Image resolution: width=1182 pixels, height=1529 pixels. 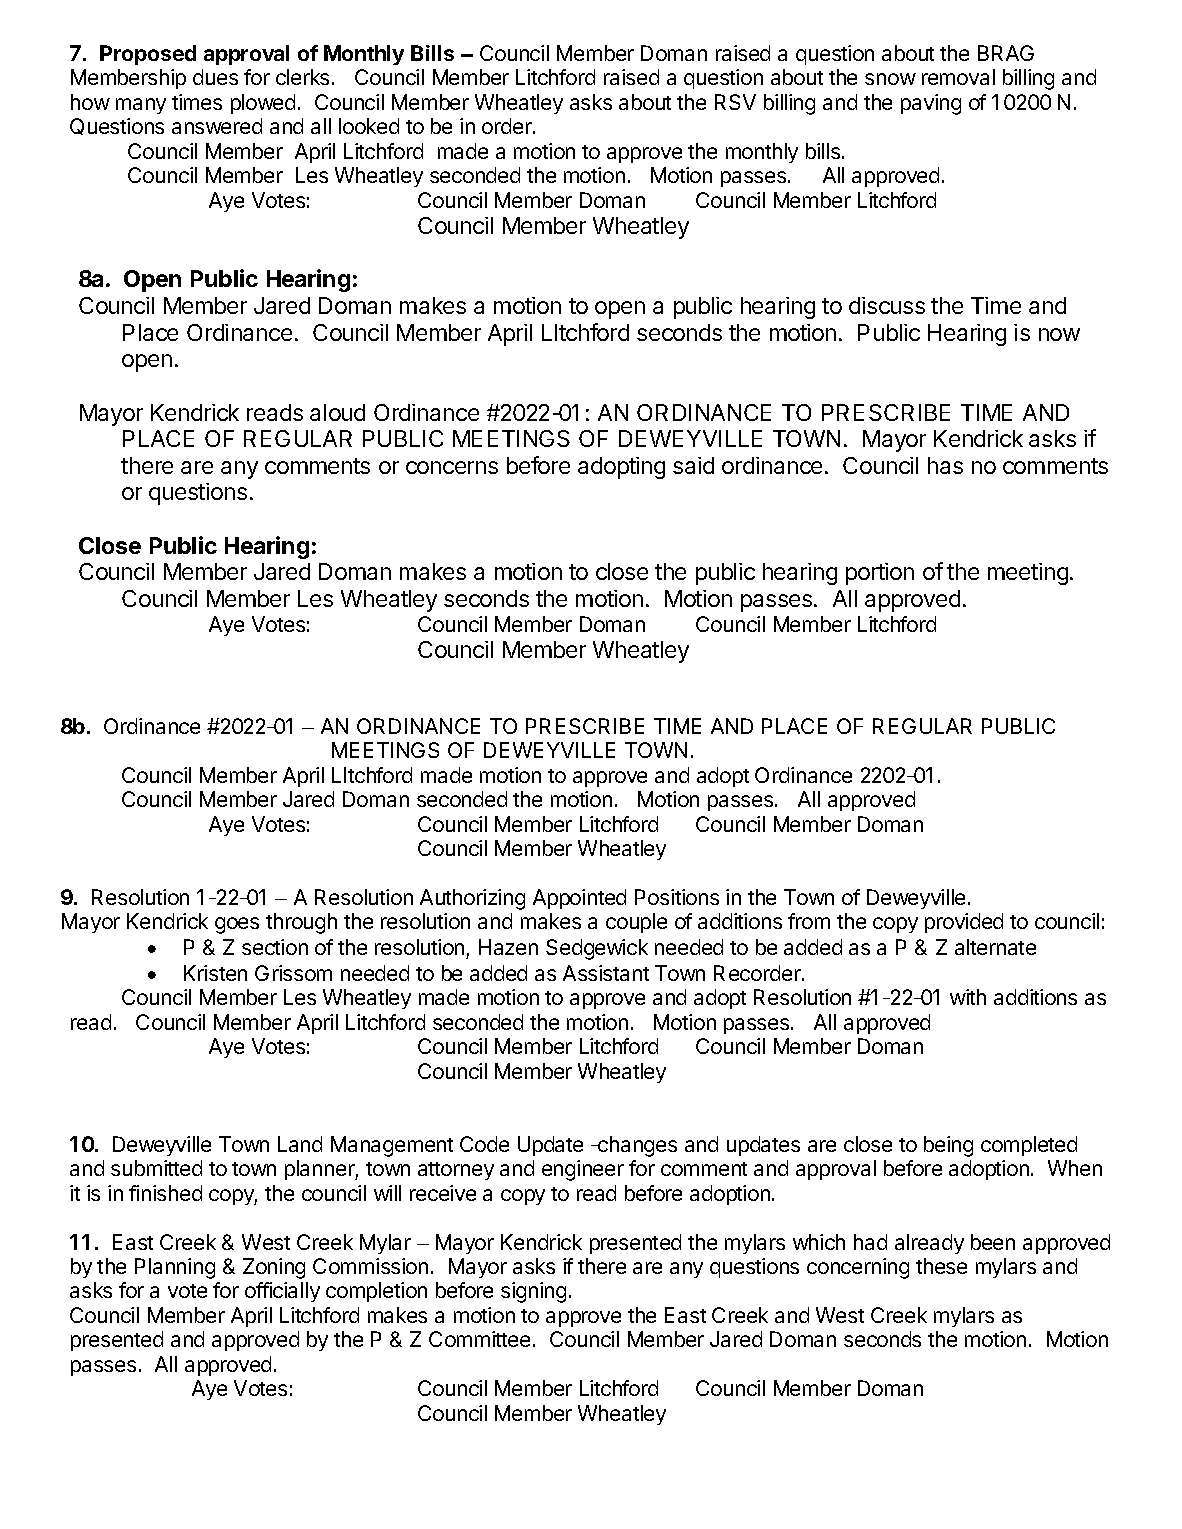 What do you see at coordinates (215, 77) in the screenshot?
I see `dues` at bounding box center [215, 77].
